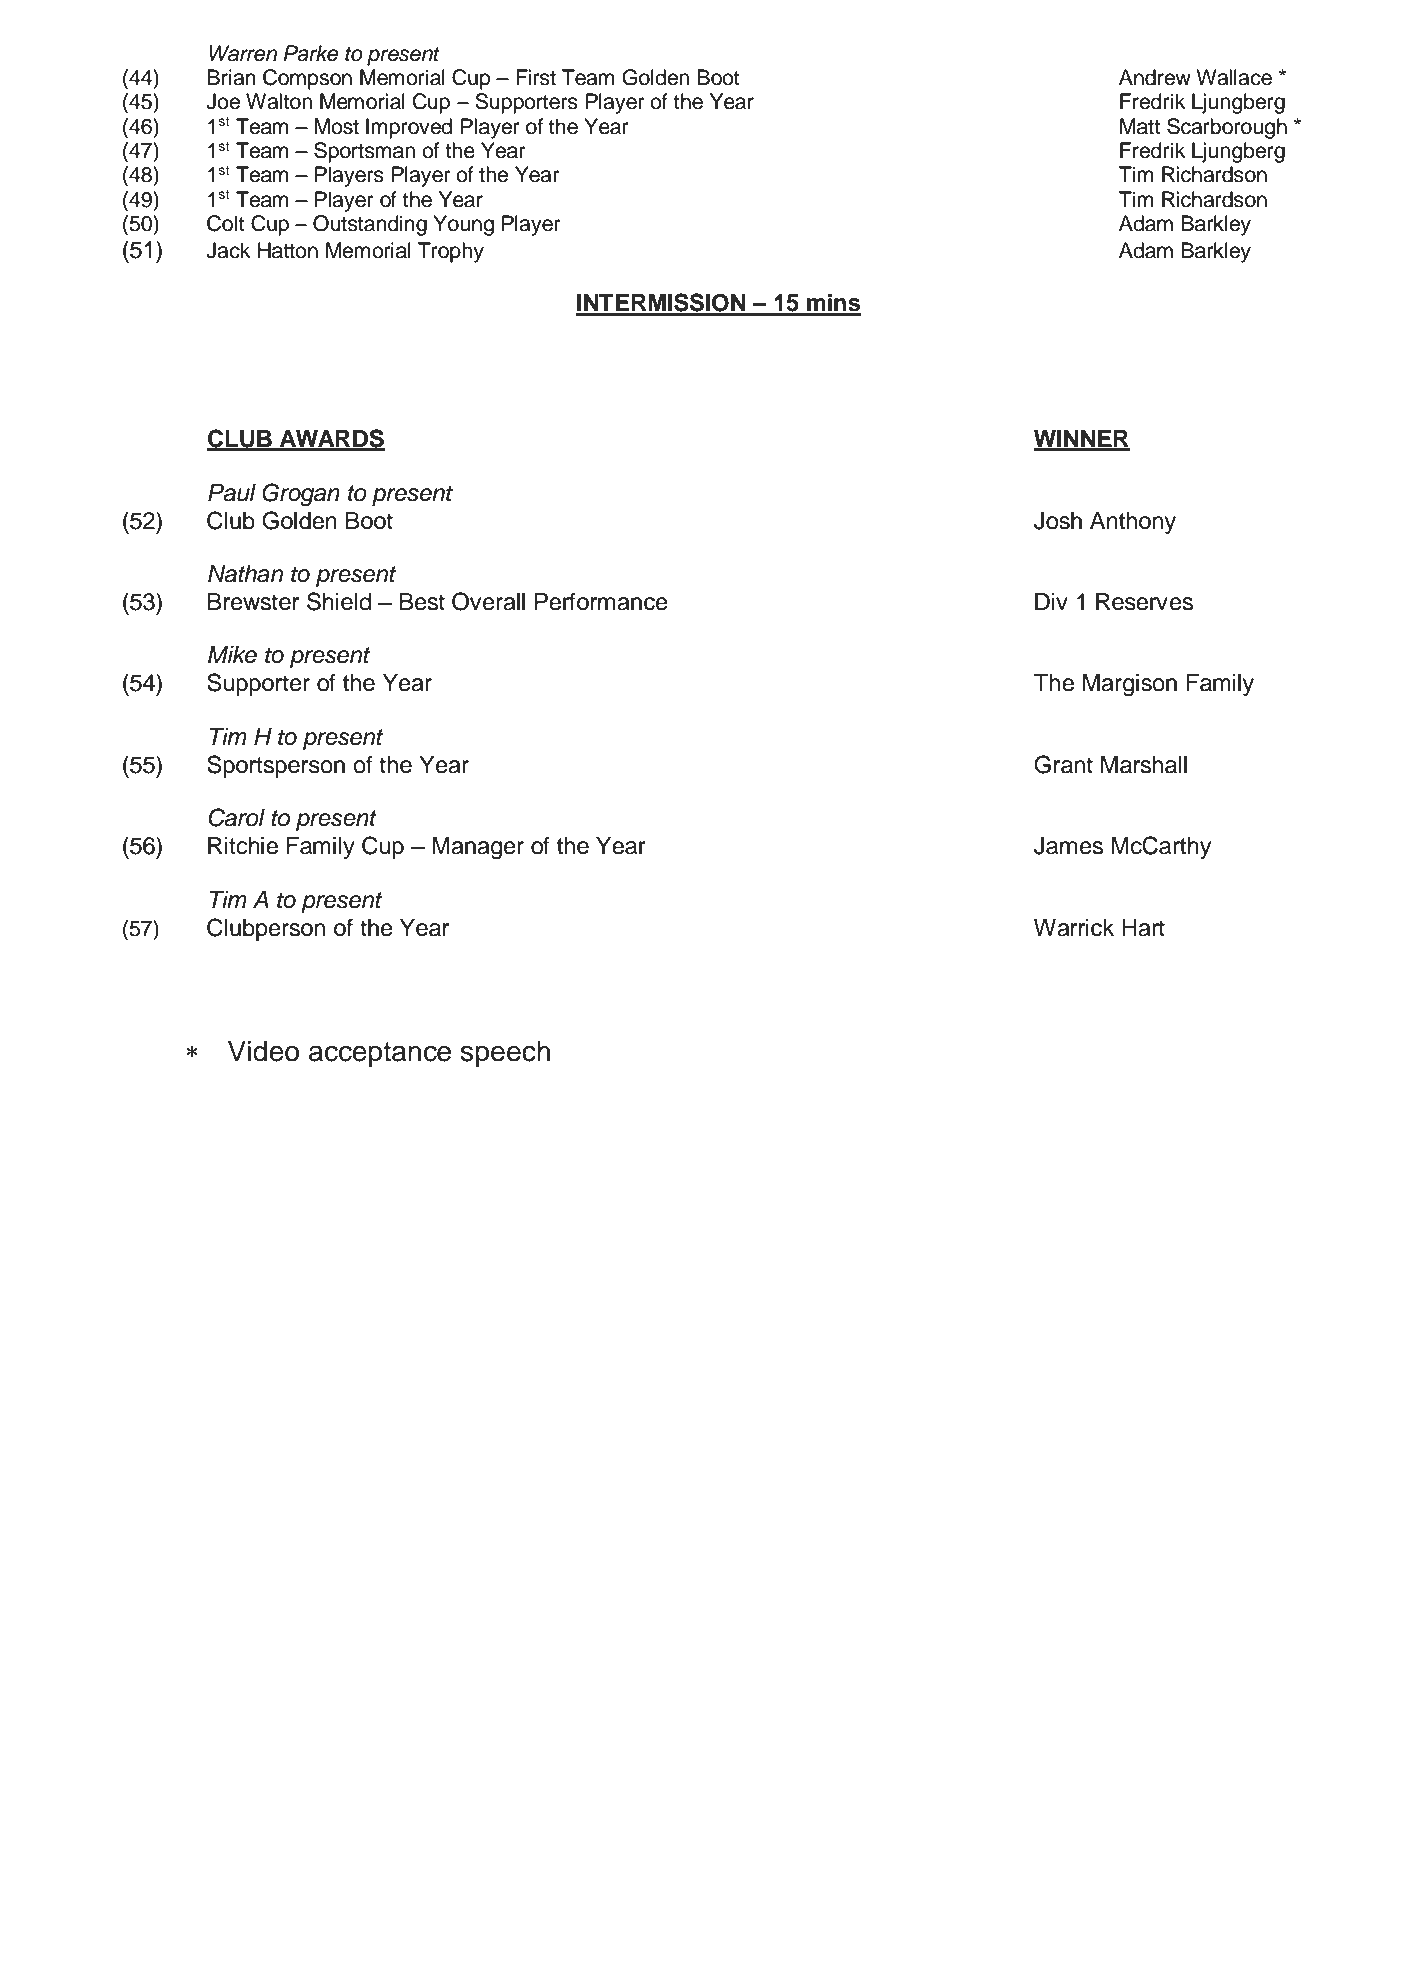 This page has height=1985, width=1403. What do you see at coordinates (380, 1054) in the page?
I see `acceptance` at bounding box center [380, 1054].
